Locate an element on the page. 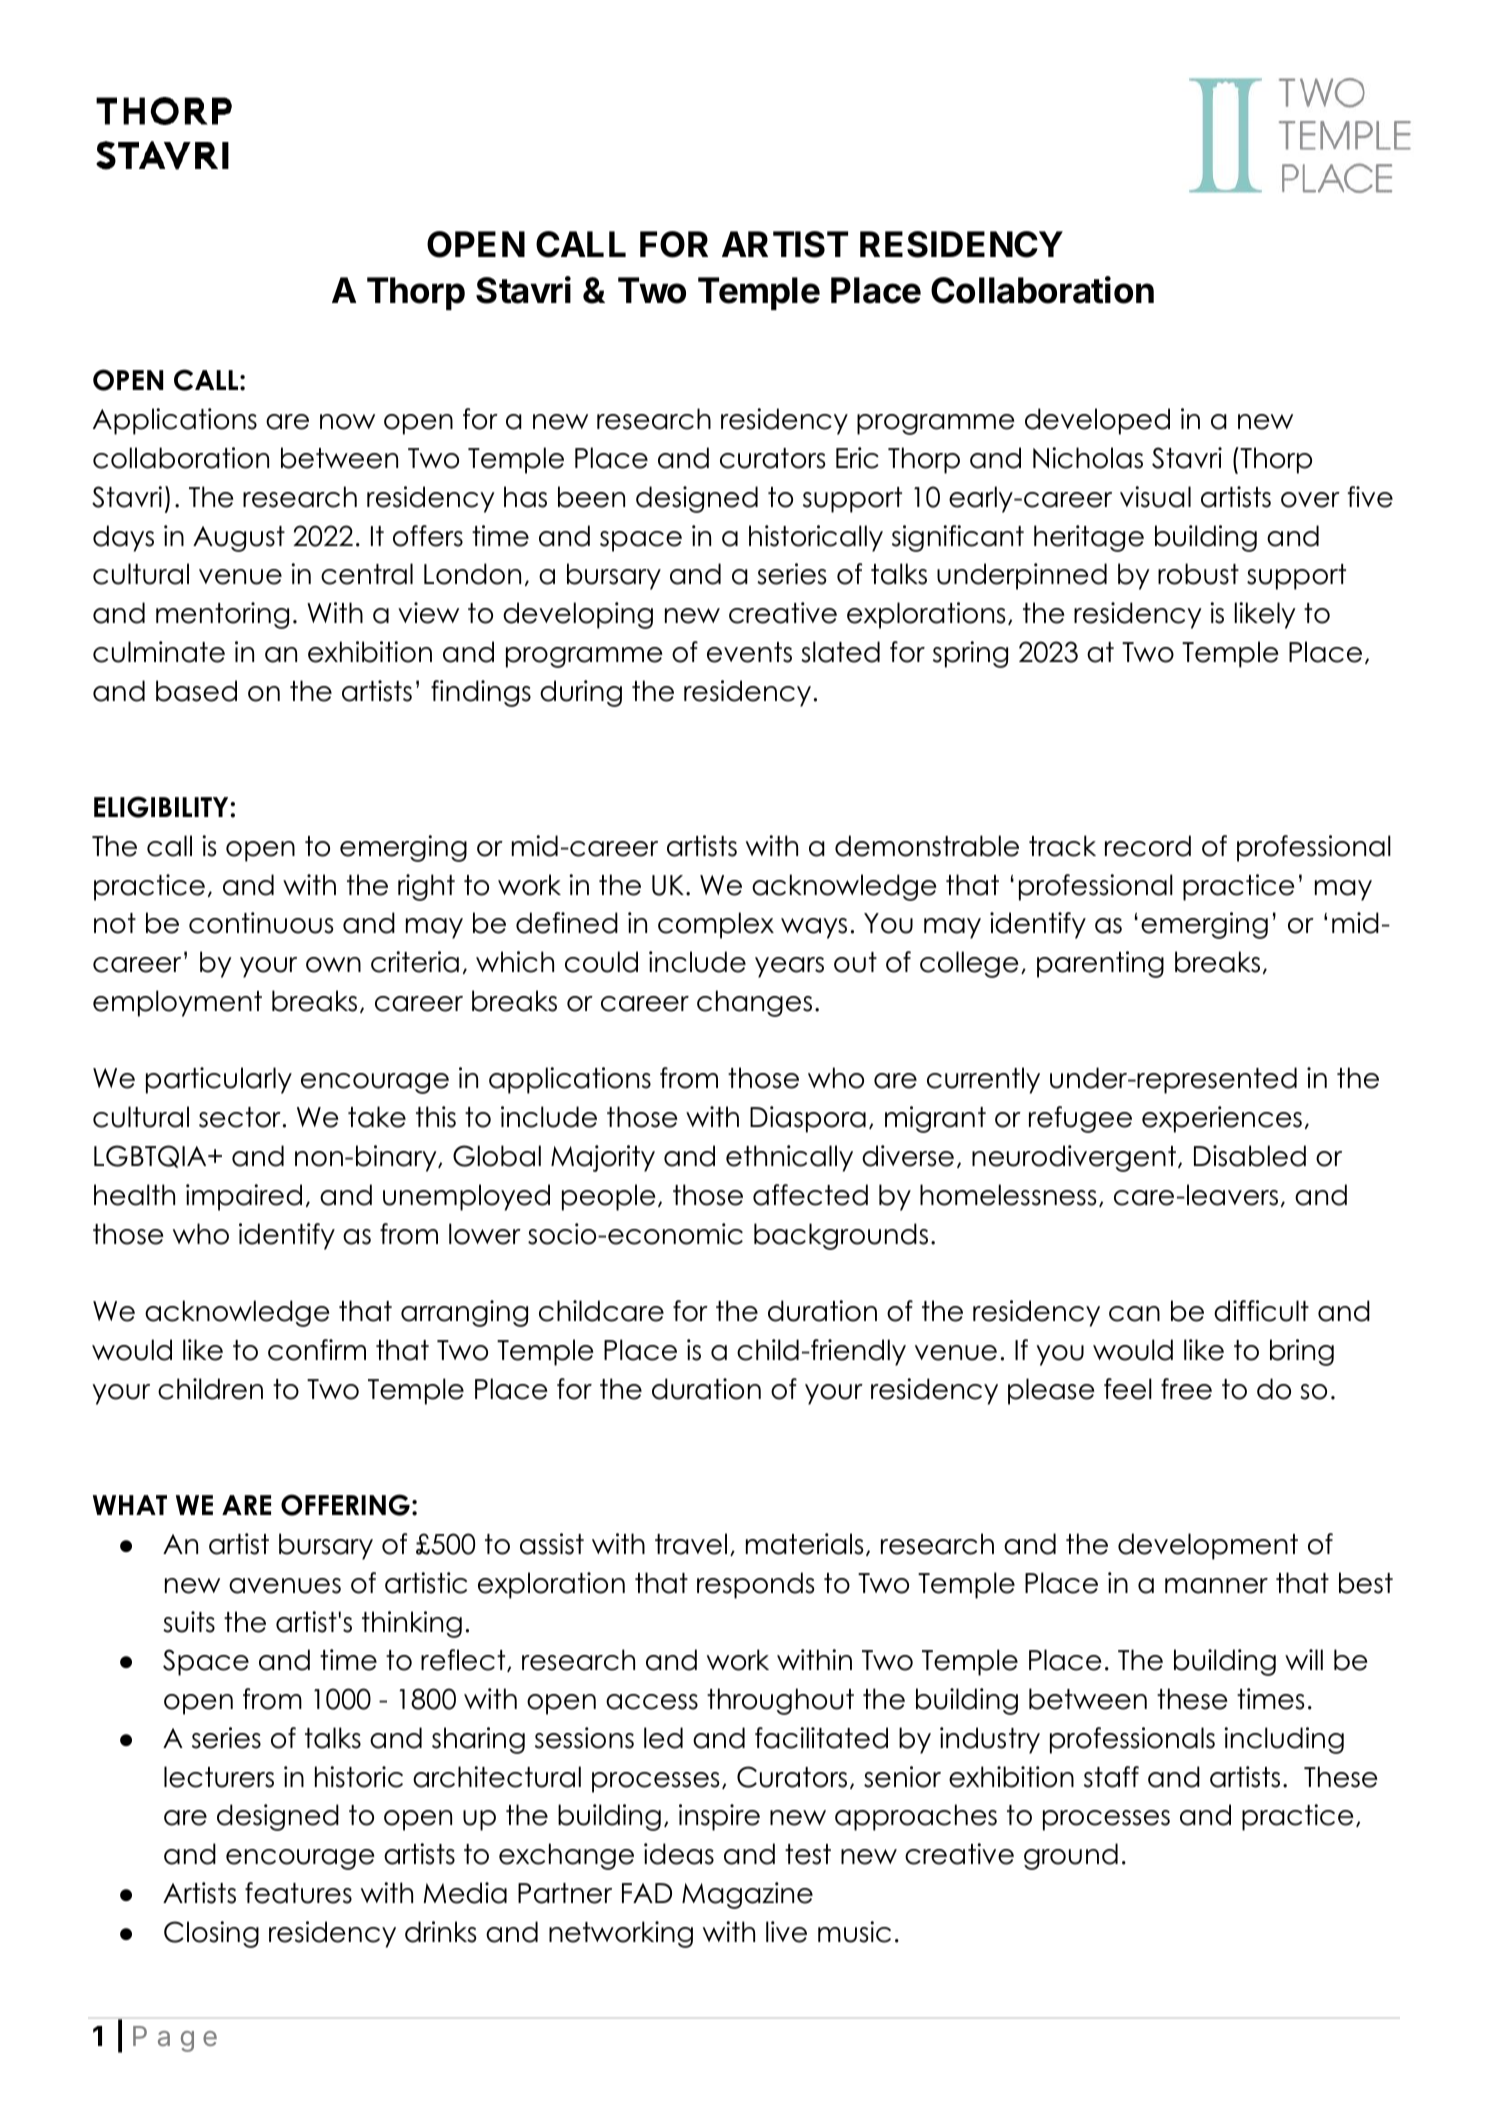  features is located at coordinates (298, 1893).
